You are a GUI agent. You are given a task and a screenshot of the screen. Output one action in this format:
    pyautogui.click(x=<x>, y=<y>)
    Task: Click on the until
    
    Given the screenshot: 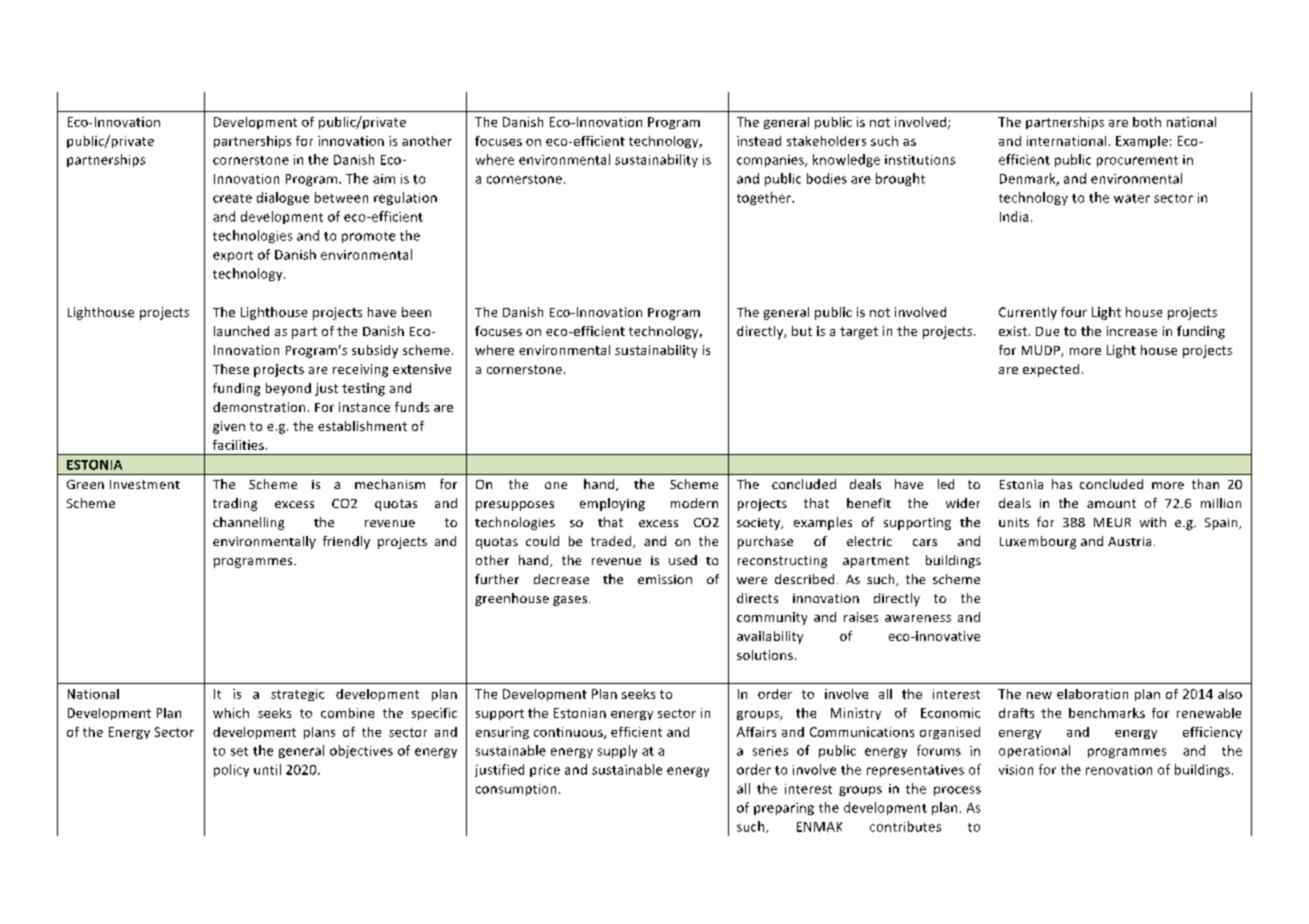 What is the action you would take?
    pyautogui.click(x=267, y=769)
